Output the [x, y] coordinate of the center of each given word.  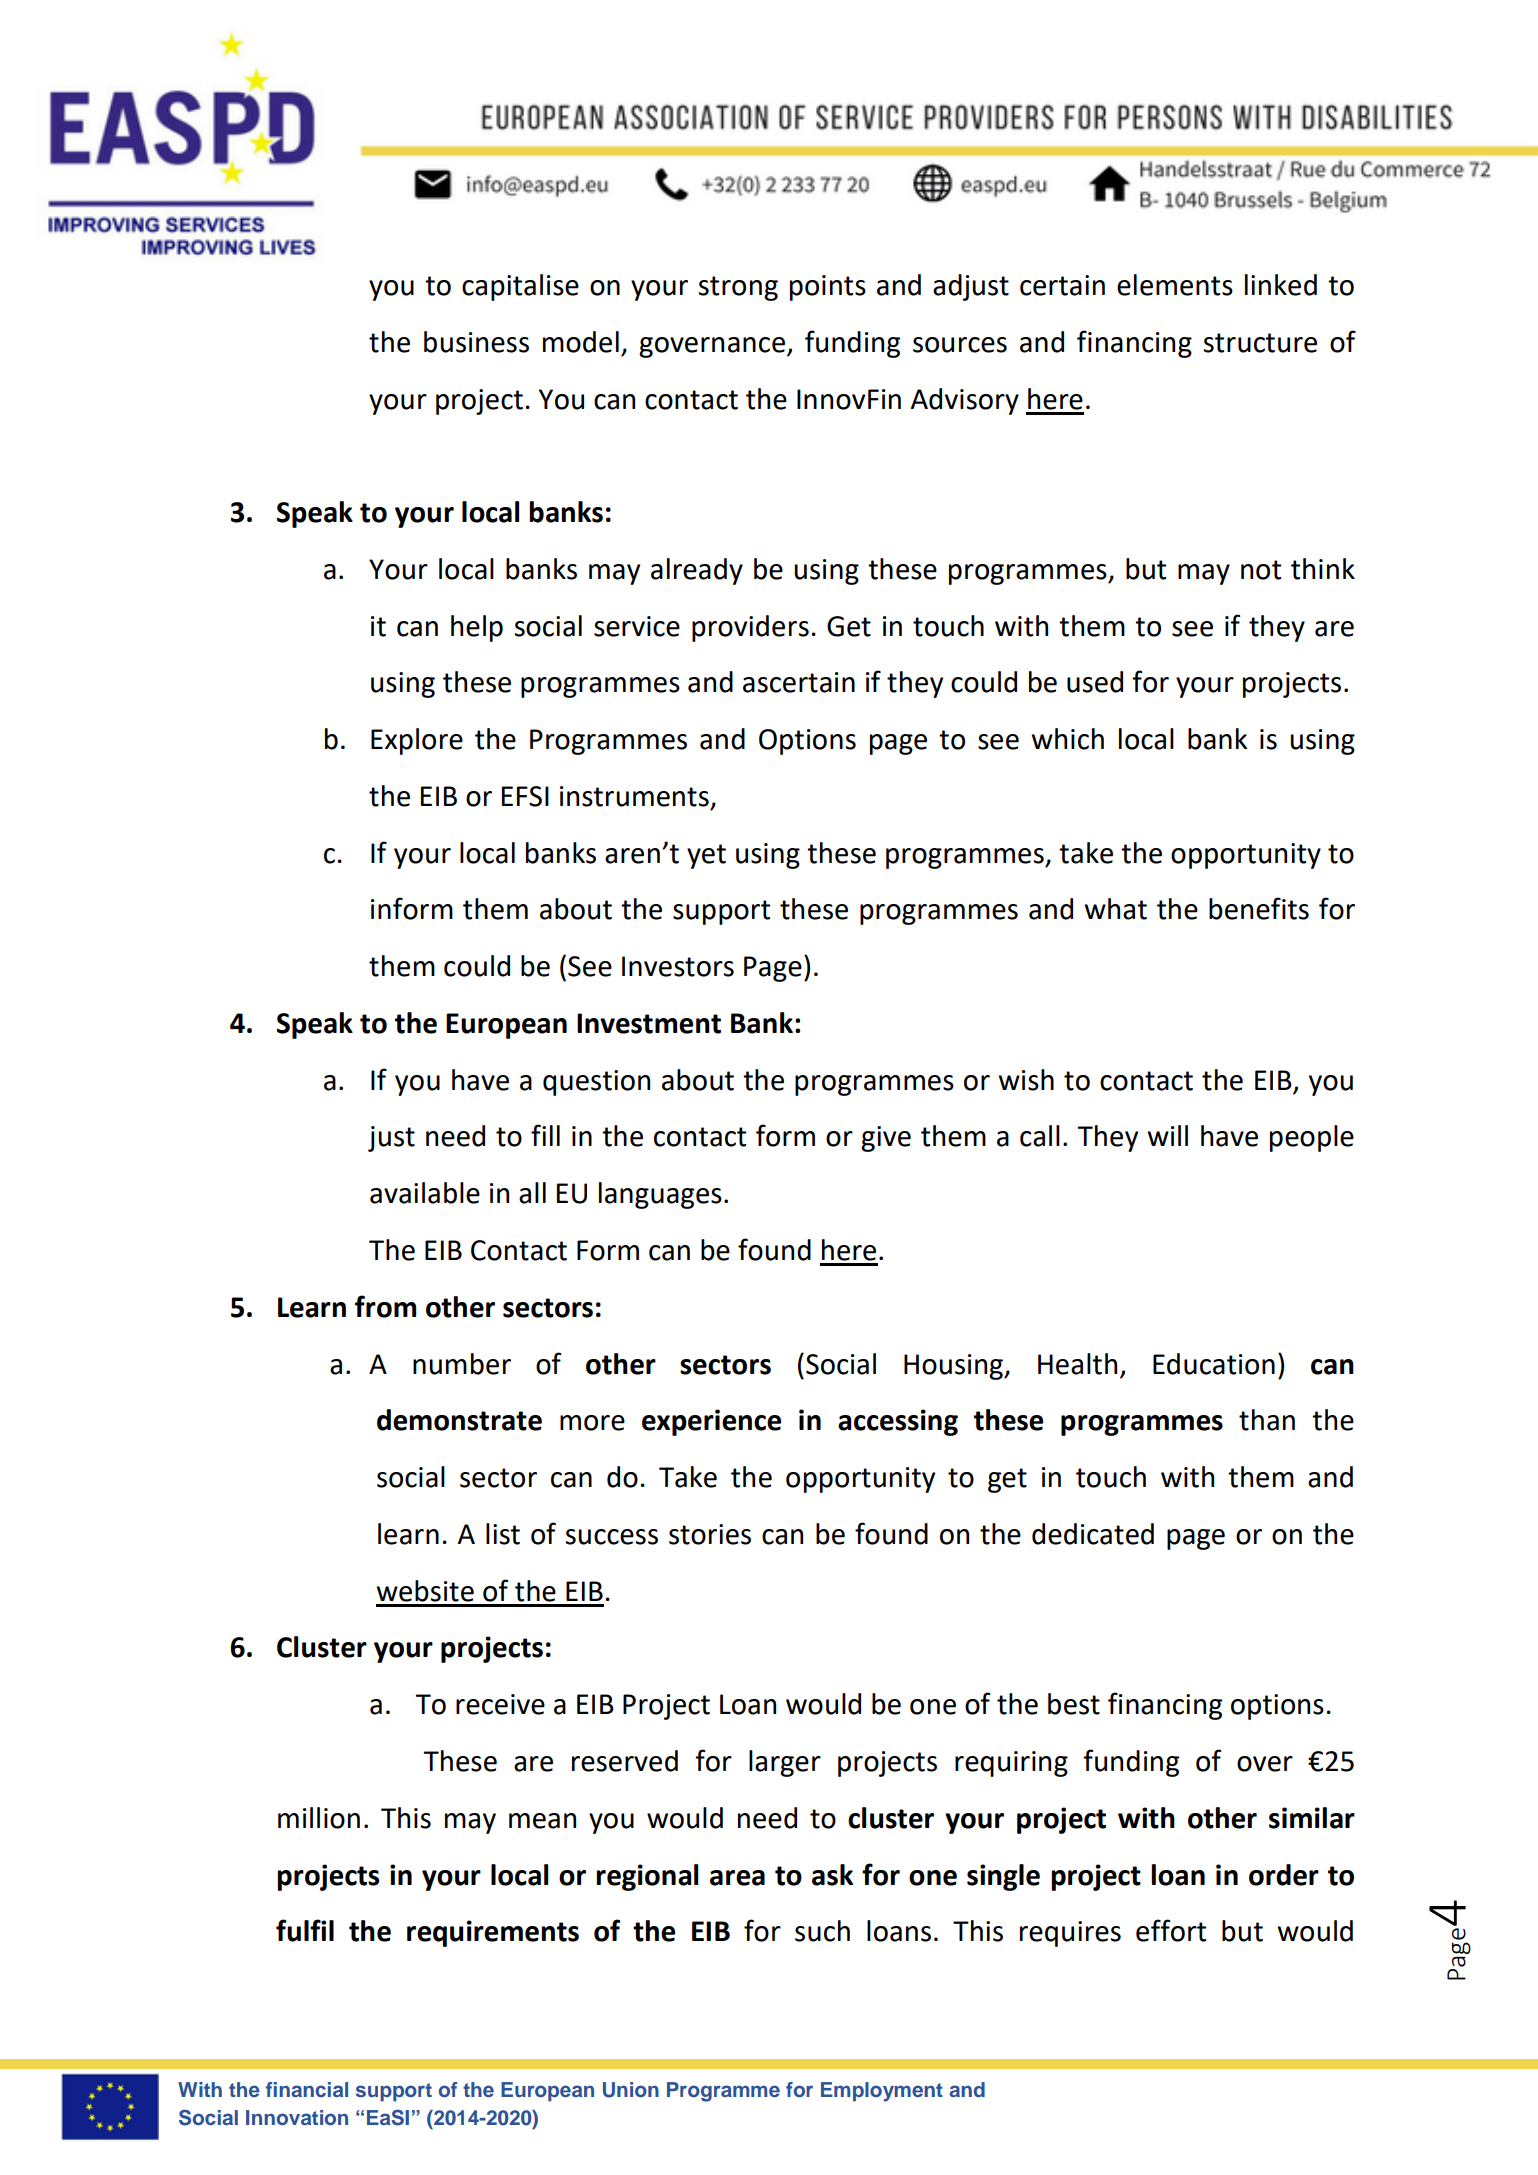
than [1267, 1420]
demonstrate [459, 1420]
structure [1260, 343]
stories [710, 1534]
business [476, 342]
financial [307, 2089]
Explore [417, 741]
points [828, 288]
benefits [1259, 908]
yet [706, 856]
